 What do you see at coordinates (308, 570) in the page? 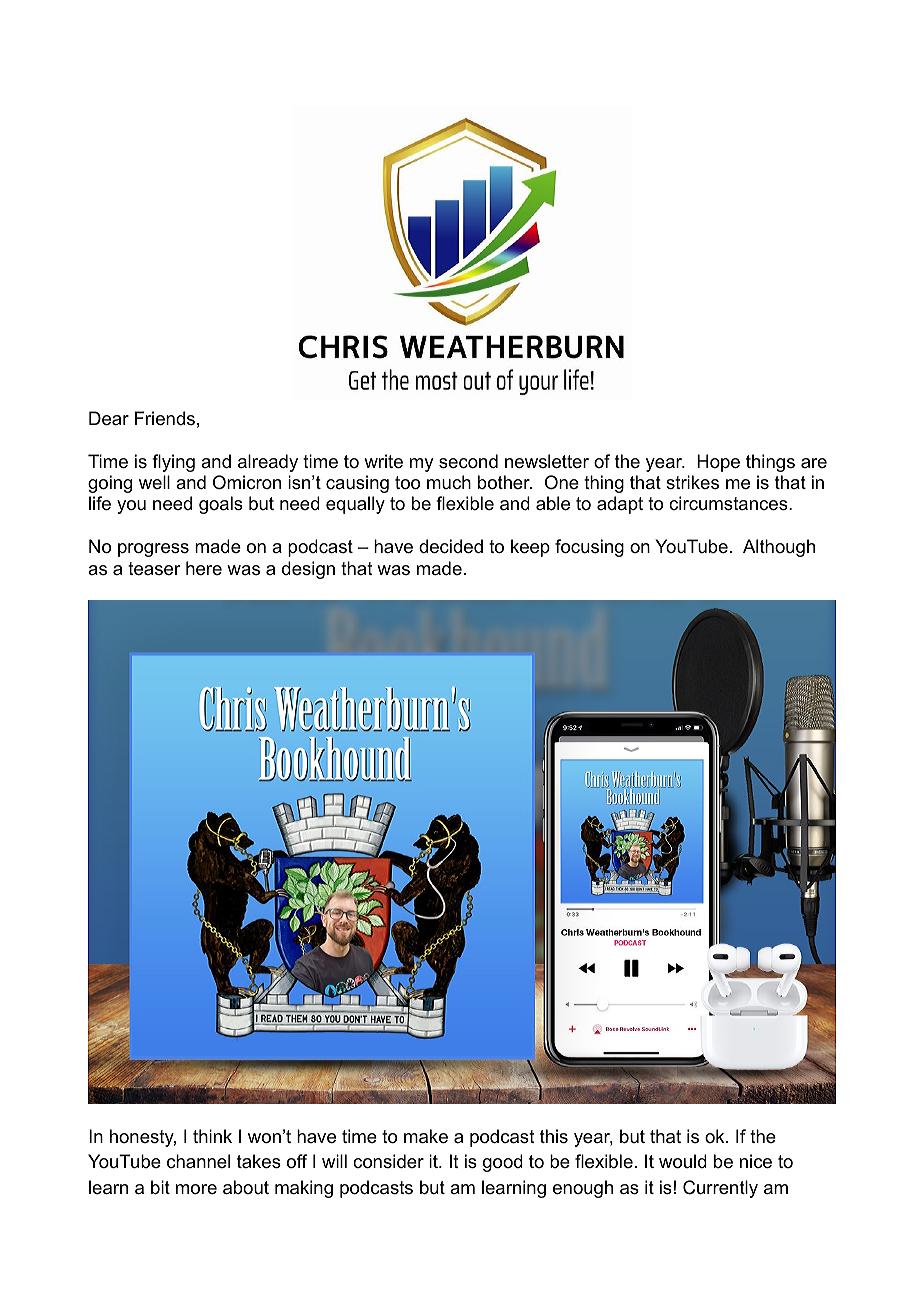
I see `design` at bounding box center [308, 570].
